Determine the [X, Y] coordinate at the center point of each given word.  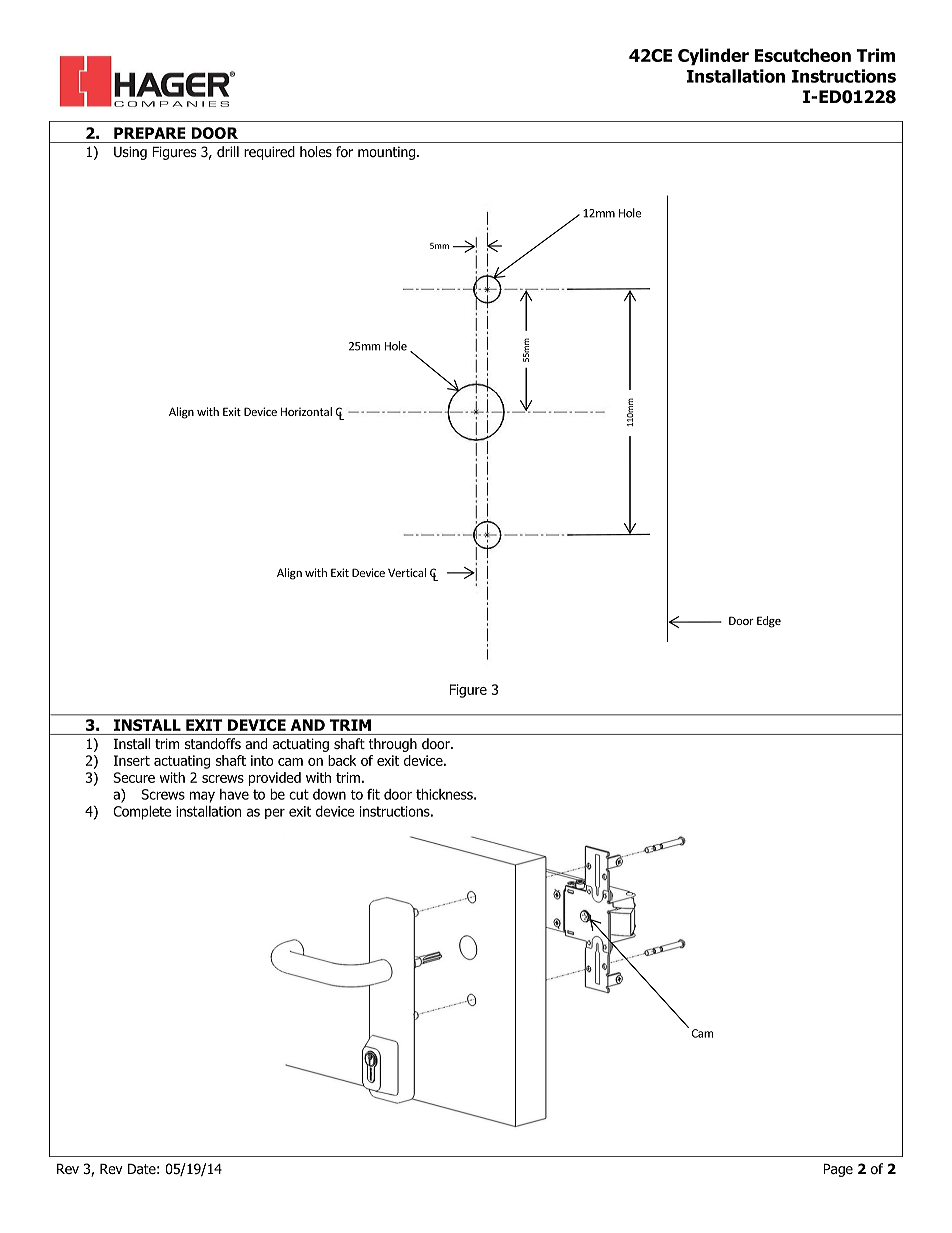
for [344, 152]
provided [275, 779]
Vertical [407, 572]
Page [838, 1170]
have [234, 794]
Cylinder [713, 57]
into [262, 760]
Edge [769, 622]
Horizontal [306, 411]
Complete [142, 813]
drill [228, 151]
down [329, 794]
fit [373, 794]
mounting [386, 153]
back [342, 760]
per [275, 813]
